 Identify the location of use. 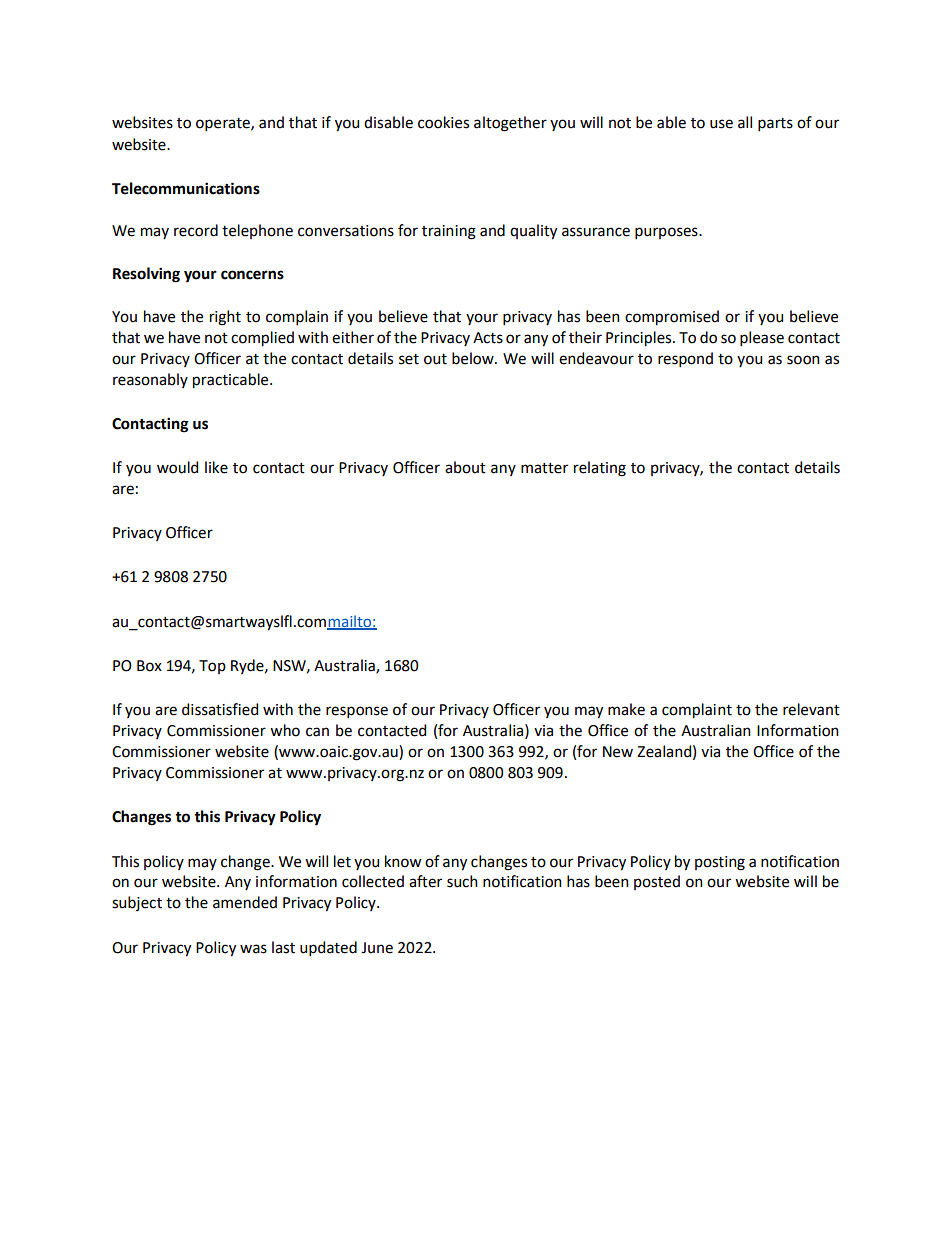
(721, 124).
